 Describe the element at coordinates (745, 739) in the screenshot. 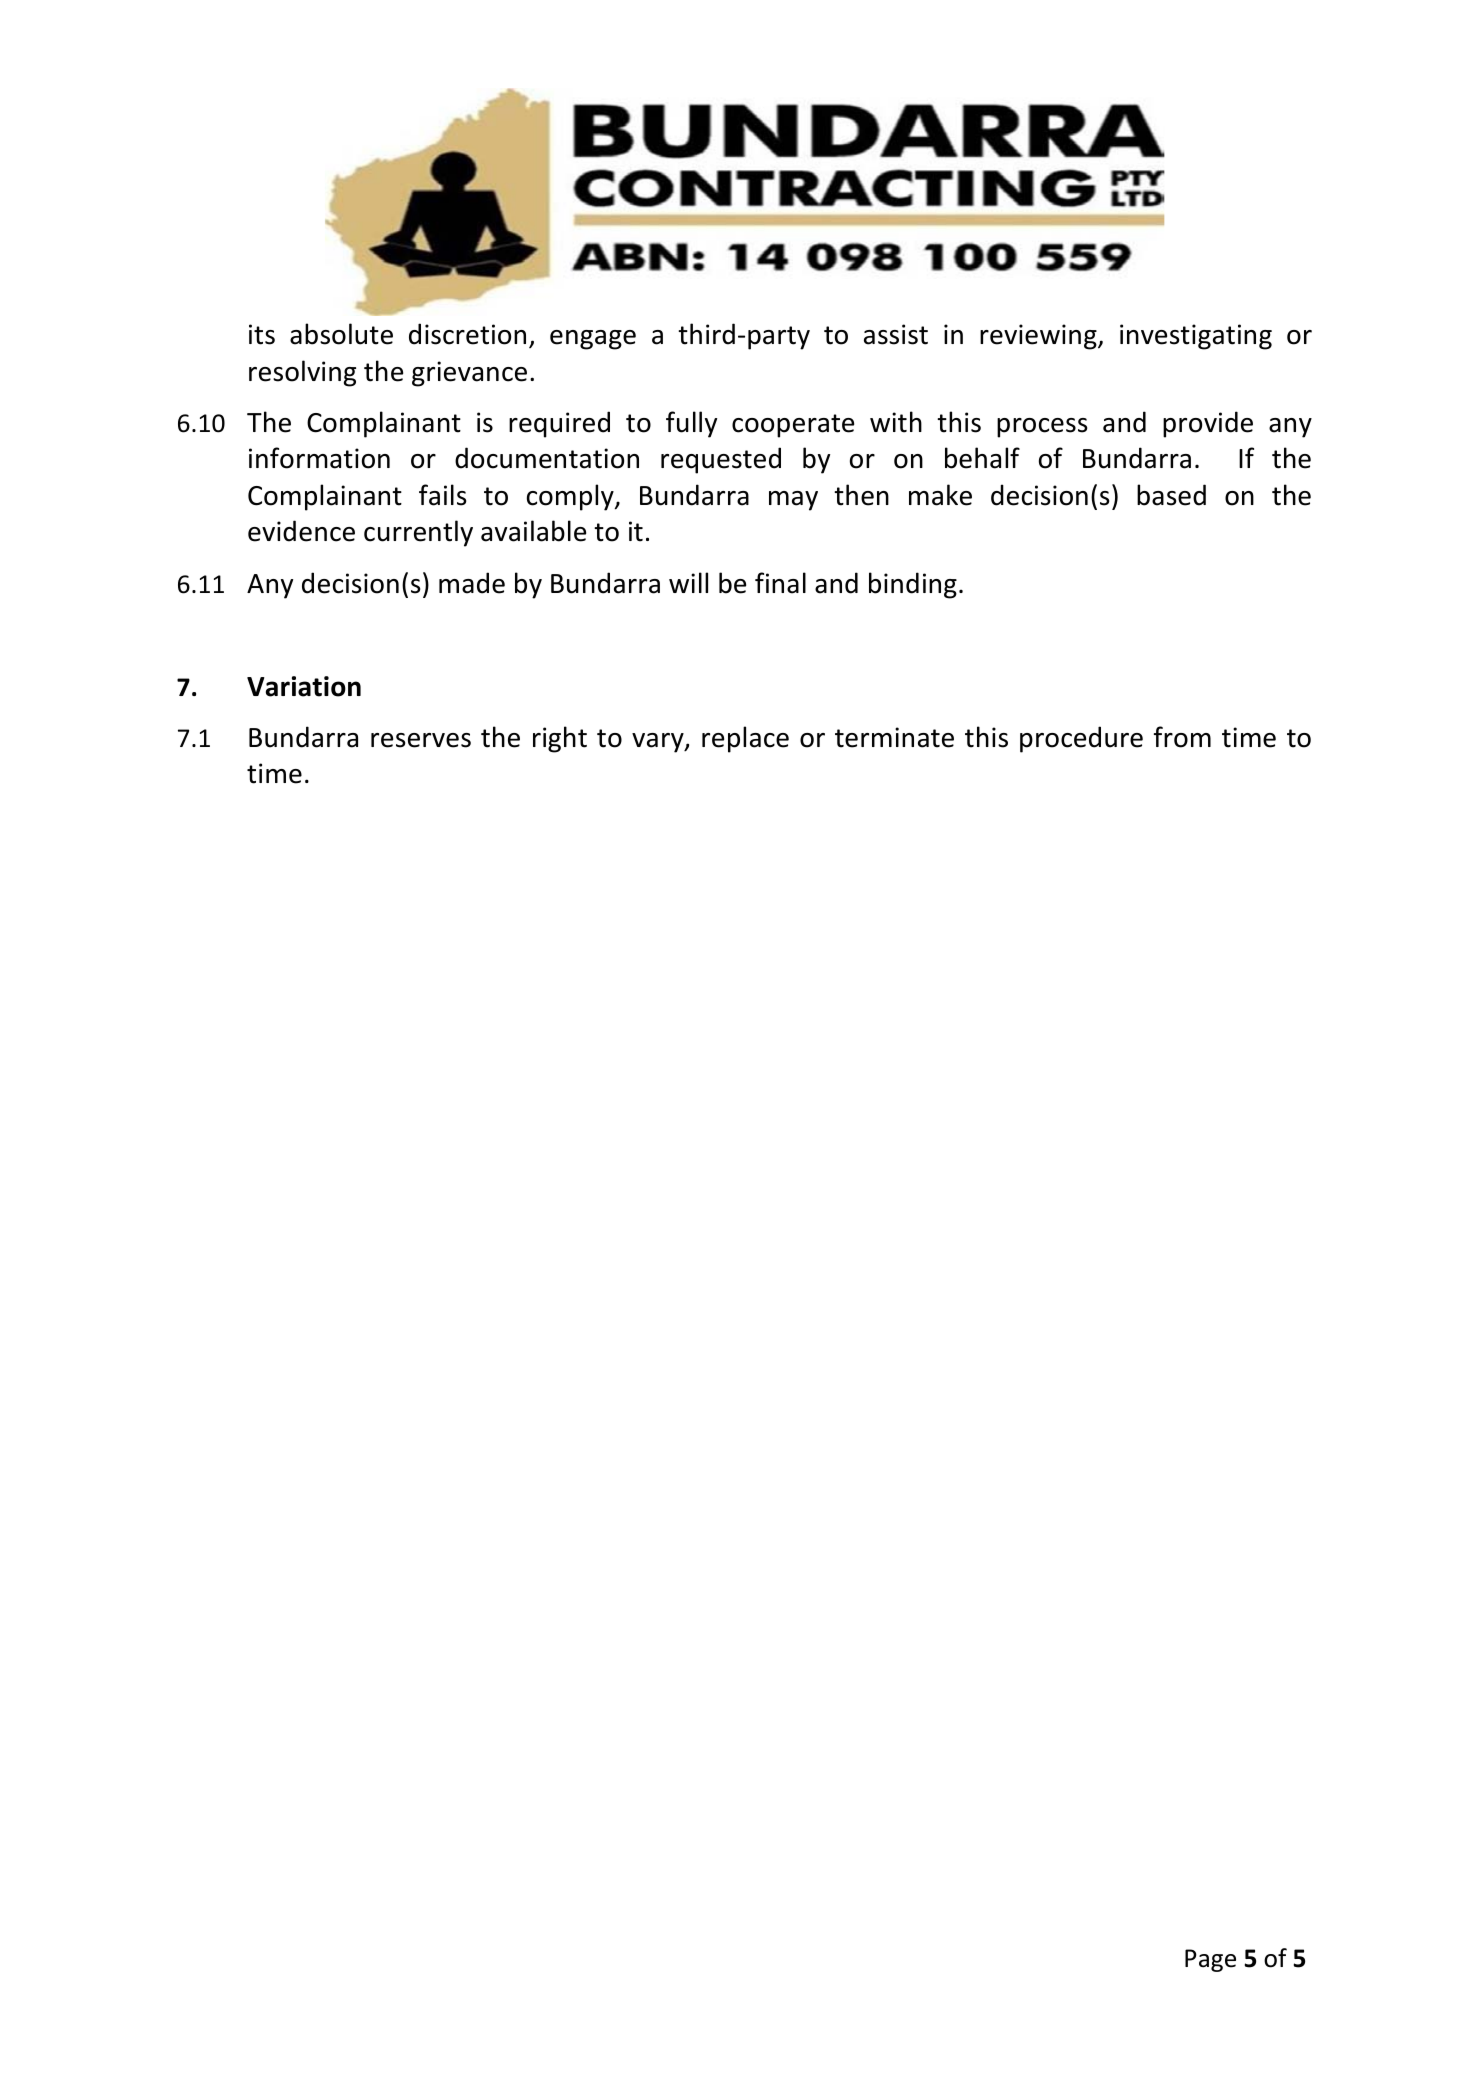

I see `replace` at that location.
